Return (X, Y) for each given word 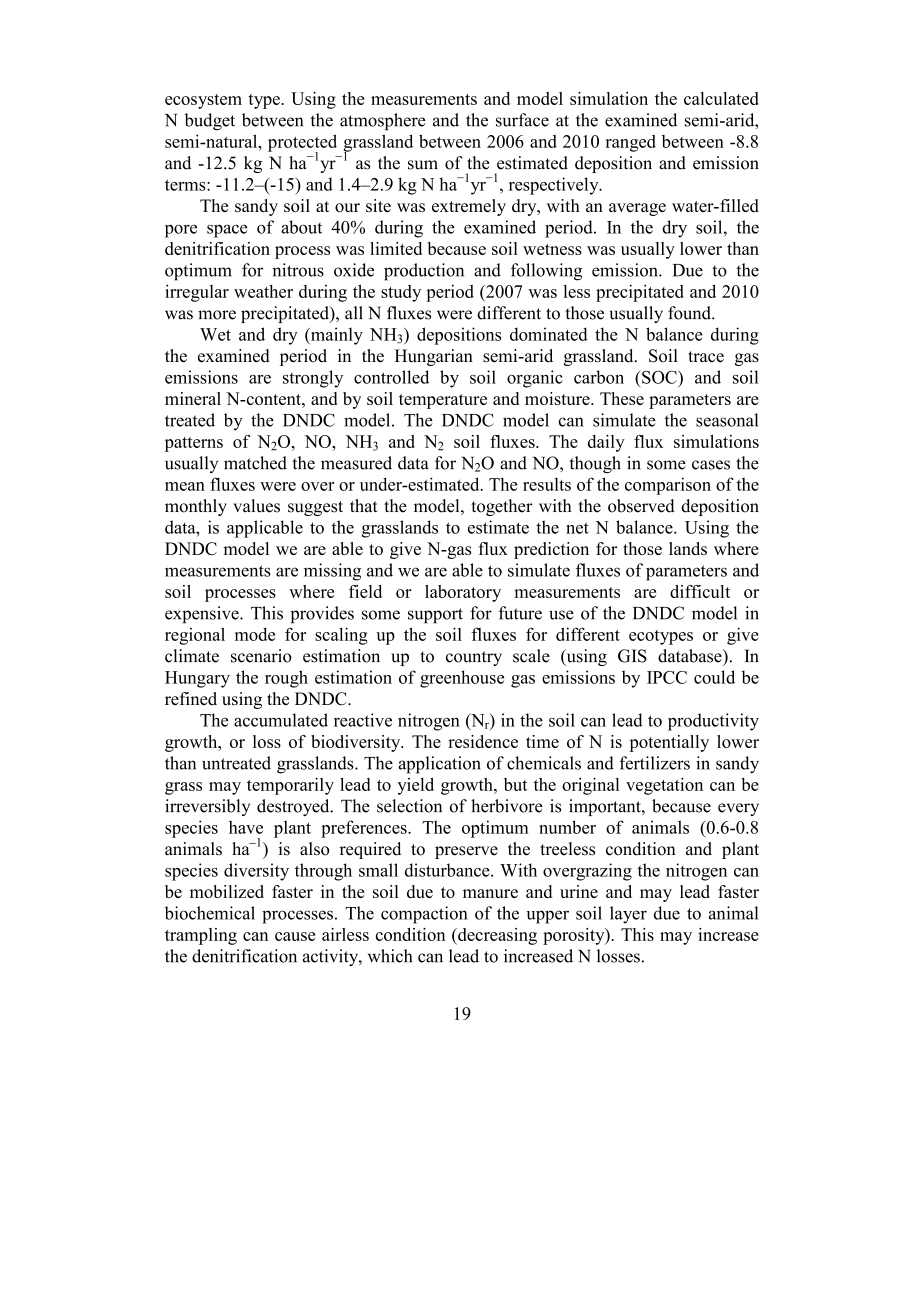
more (217, 315)
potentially (669, 743)
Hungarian (434, 357)
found (690, 313)
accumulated (281, 720)
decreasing (496, 936)
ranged (631, 143)
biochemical (210, 913)
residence (483, 741)
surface (522, 120)
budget (210, 122)
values (256, 506)
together (502, 507)
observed (641, 506)
